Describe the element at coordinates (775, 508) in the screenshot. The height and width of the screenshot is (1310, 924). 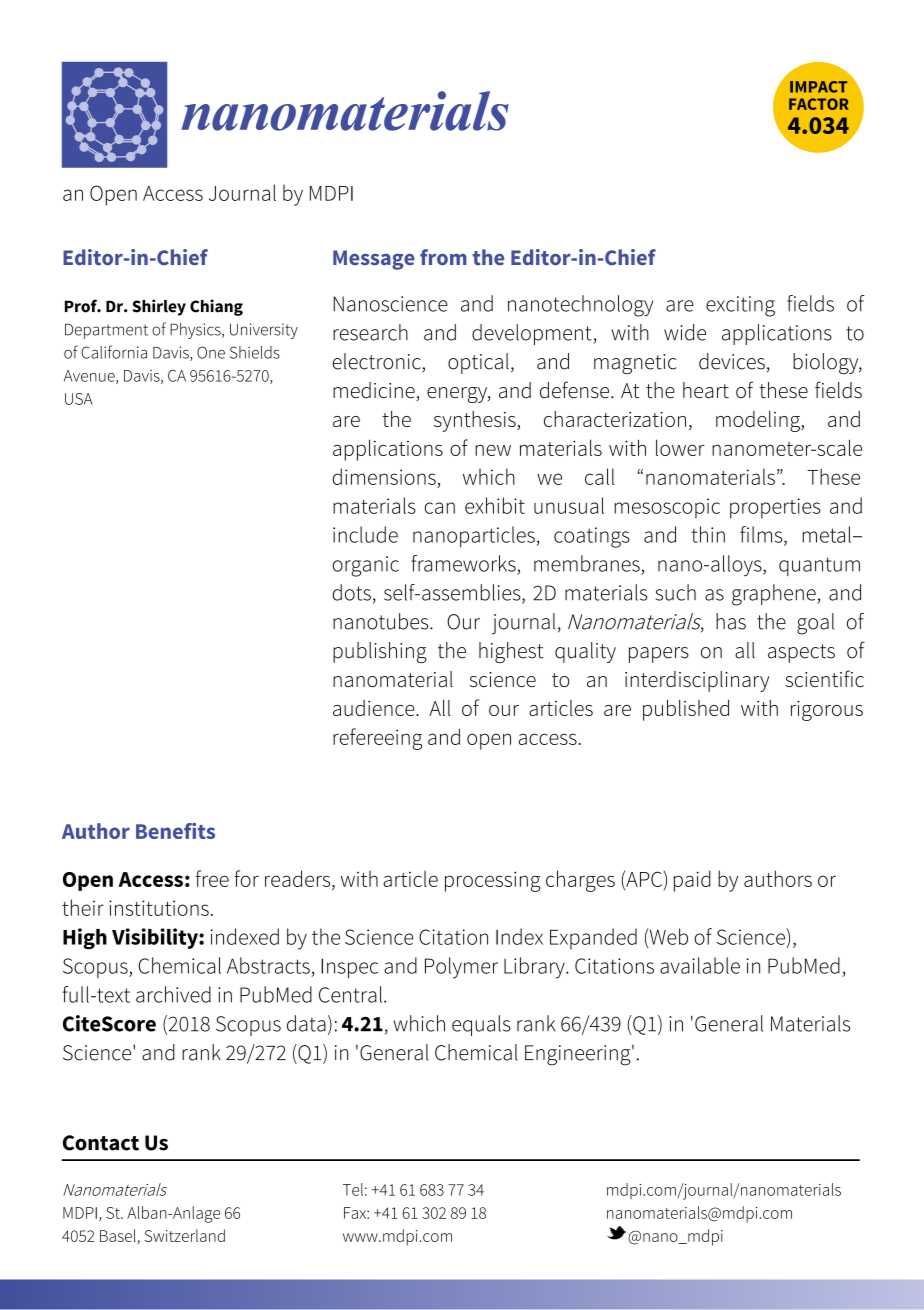
I see `properties` at that location.
